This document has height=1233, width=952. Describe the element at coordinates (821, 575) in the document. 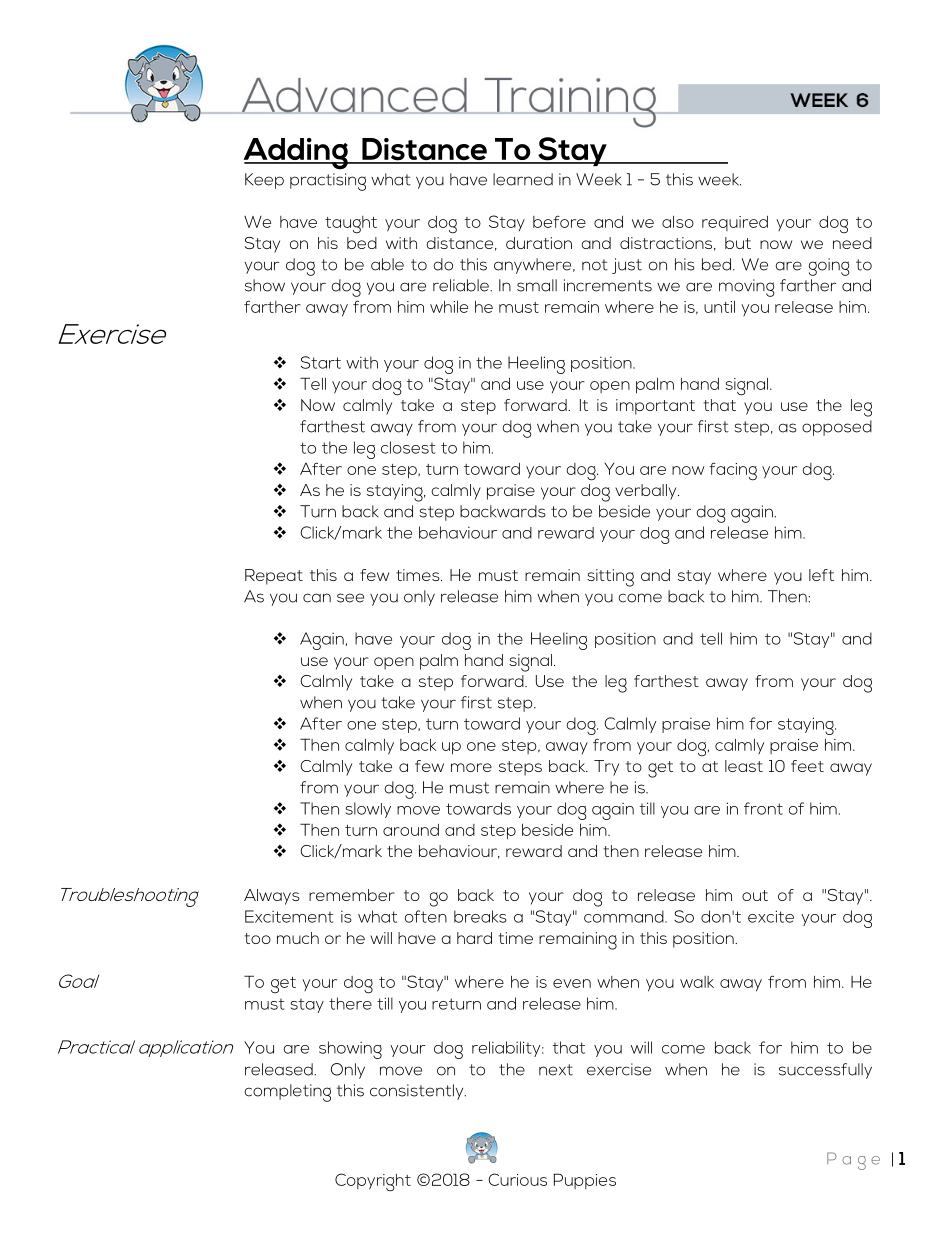

I see `left` at that location.
